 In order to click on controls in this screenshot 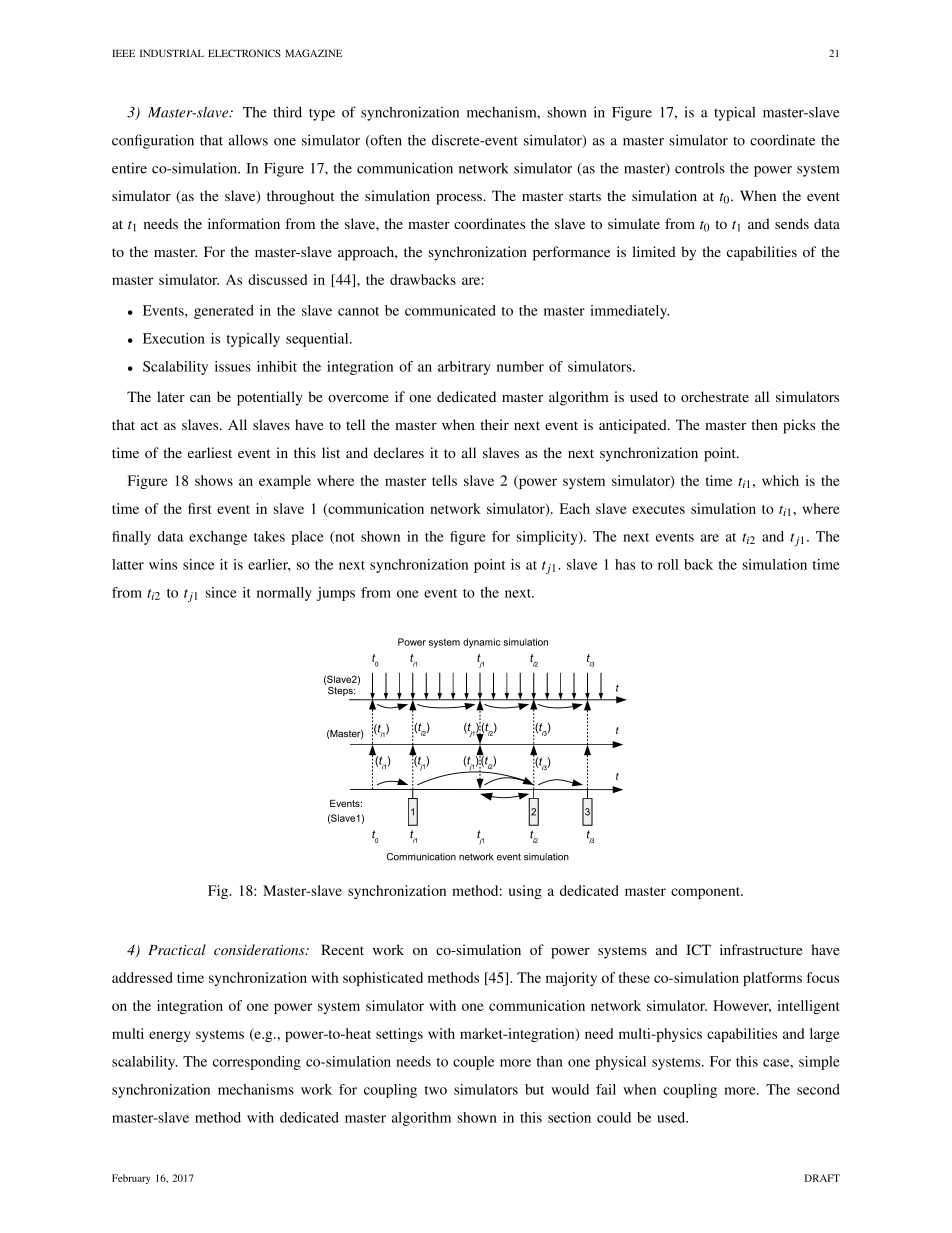, I will do `click(700, 168)`.
